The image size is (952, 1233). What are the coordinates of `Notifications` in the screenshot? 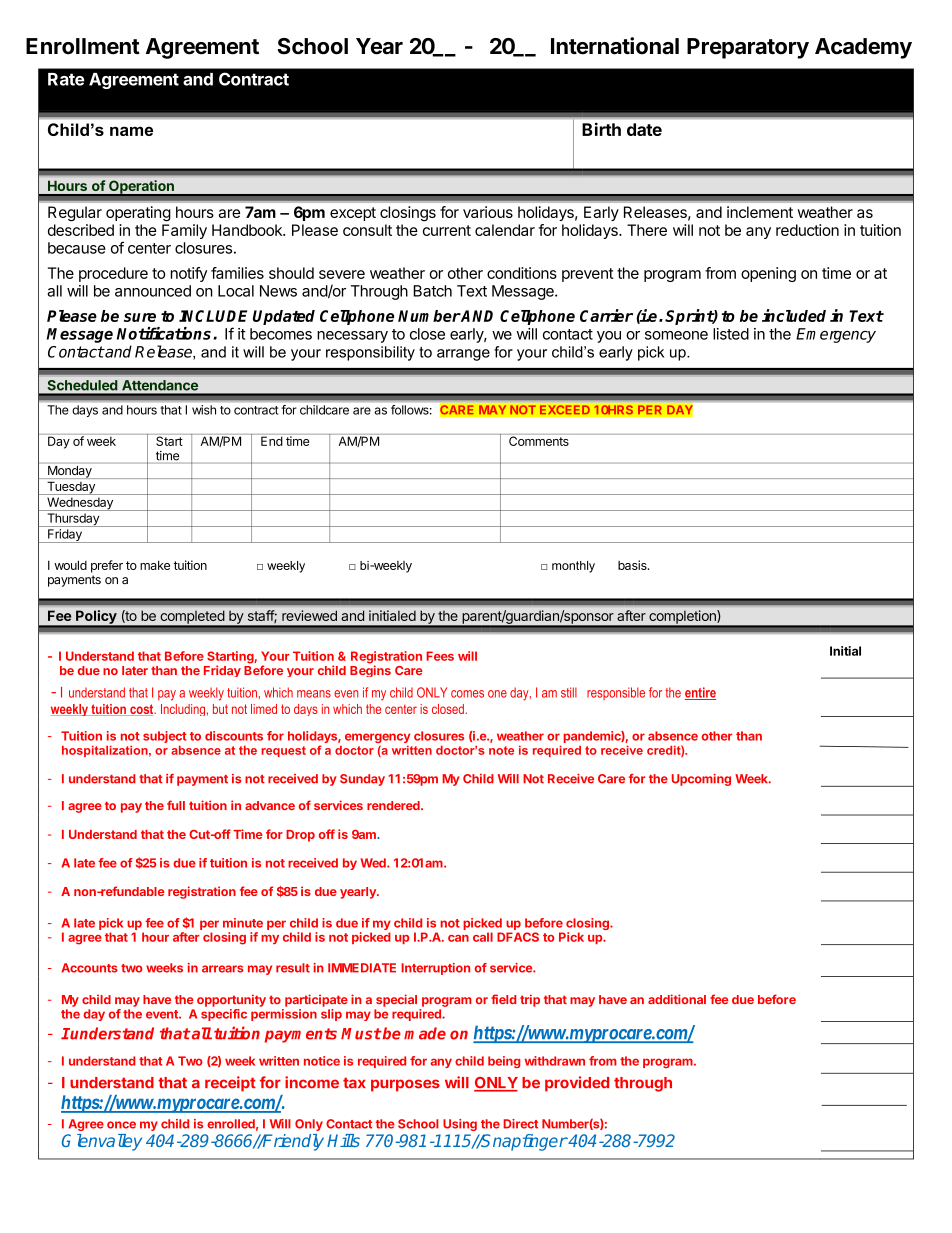 It's located at (164, 333).
